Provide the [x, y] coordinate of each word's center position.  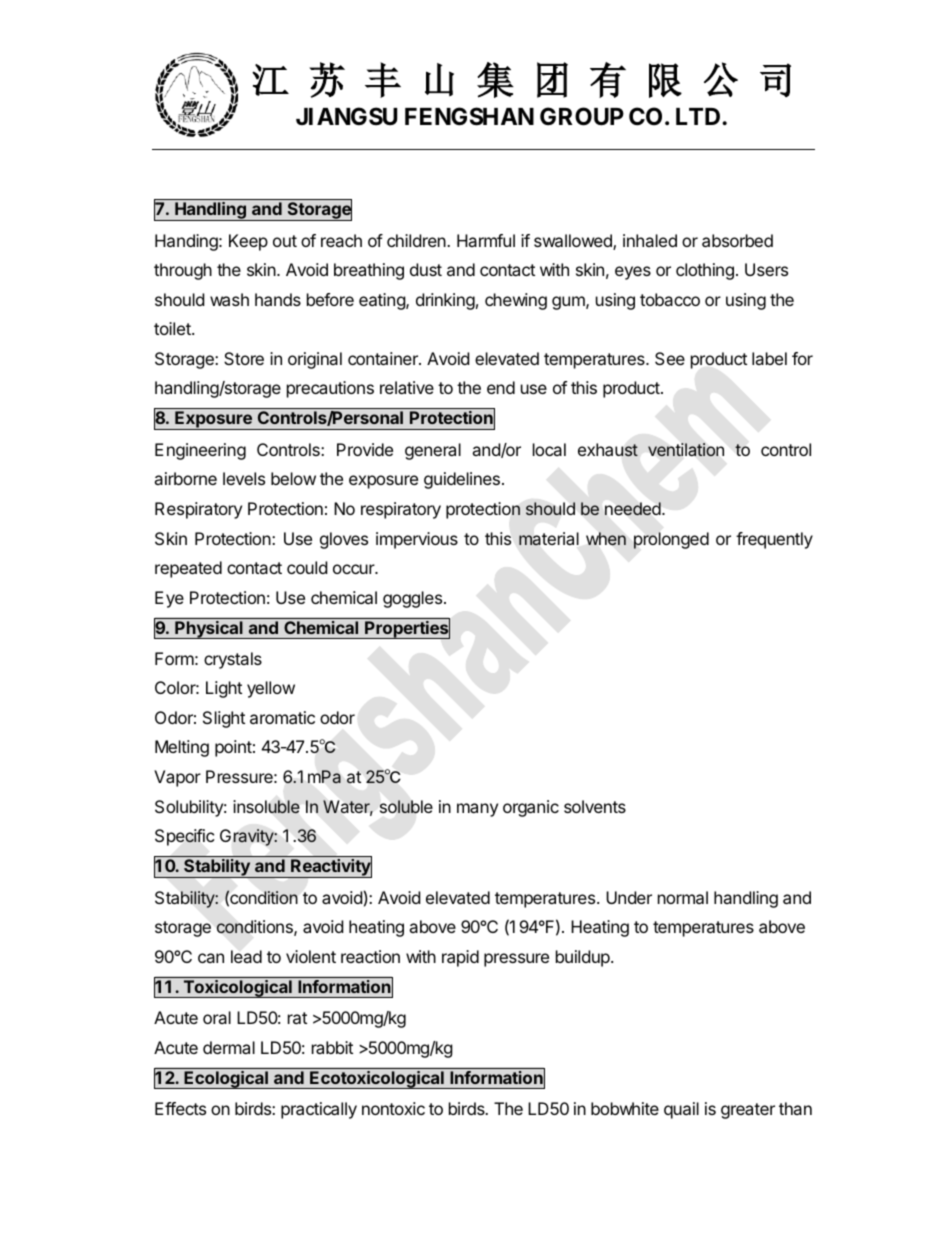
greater [748, 1111]
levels [244, 478]
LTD [699, 116]
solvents [595, 806]
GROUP [582, 116]
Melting [182, 748]
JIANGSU [346, 116]
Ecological [226, 1080]
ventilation [686, 449]
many [477, 810]
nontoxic [393, 1108]
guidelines [462, 480]
